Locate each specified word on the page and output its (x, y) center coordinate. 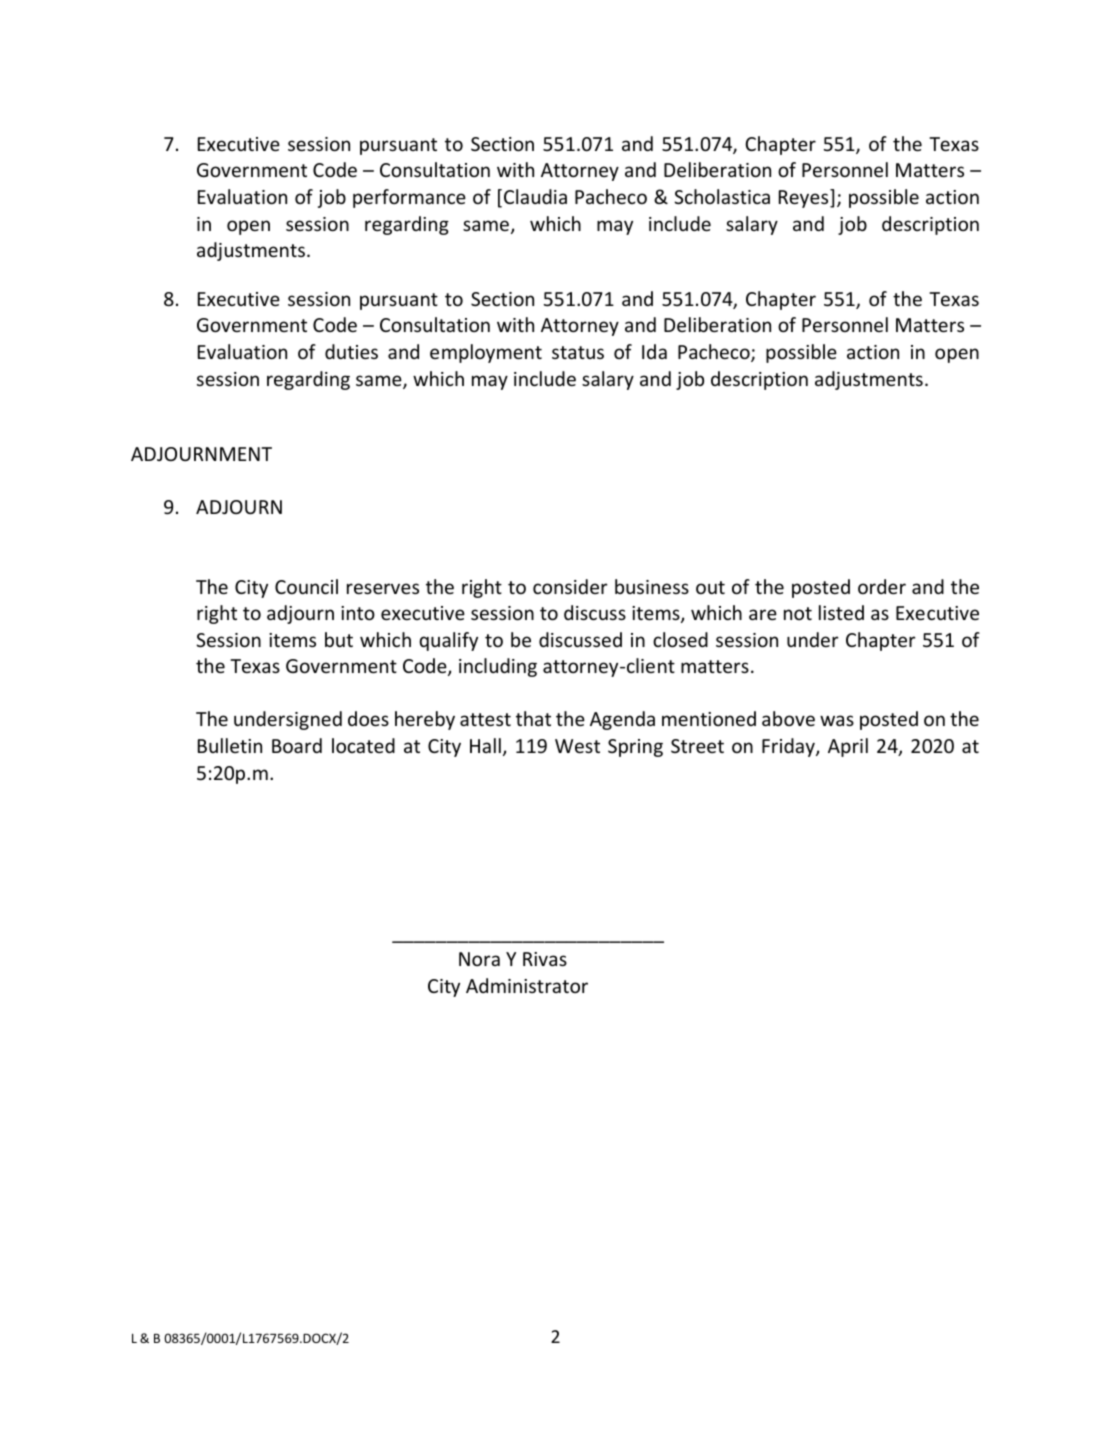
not (798, 613)
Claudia (535, 196)
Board (297, 745)
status (578, 352)
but (339, 639)
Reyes (805, 198)
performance (409, 198)
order (882, 586)
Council (306, 586)
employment (486, 353)
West (577, 746)
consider (570, 586)
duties (351, 351)
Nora (479, 959)
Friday (789, 747)
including (498, 667)
